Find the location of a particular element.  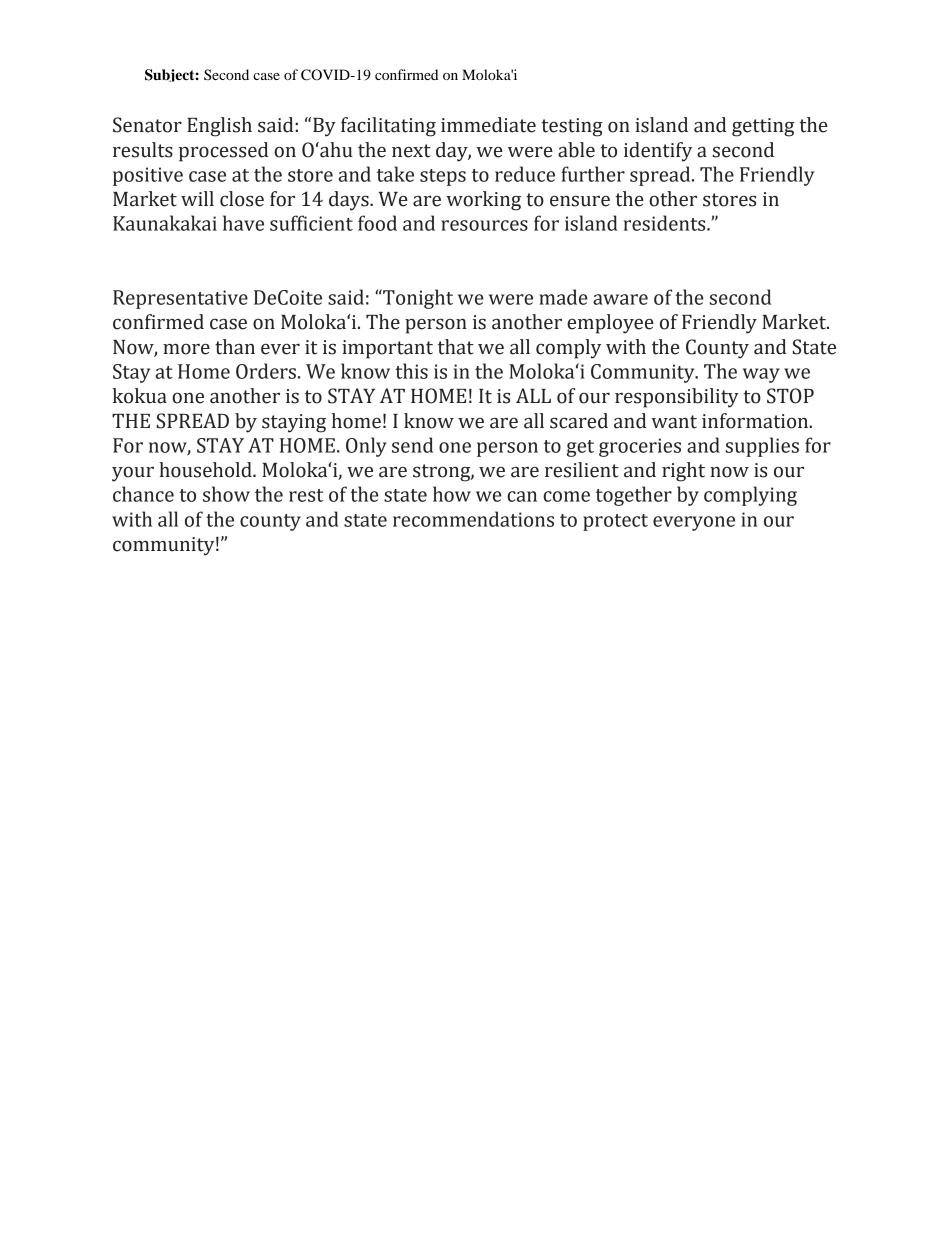

show is located at coordinates (226, 494).
